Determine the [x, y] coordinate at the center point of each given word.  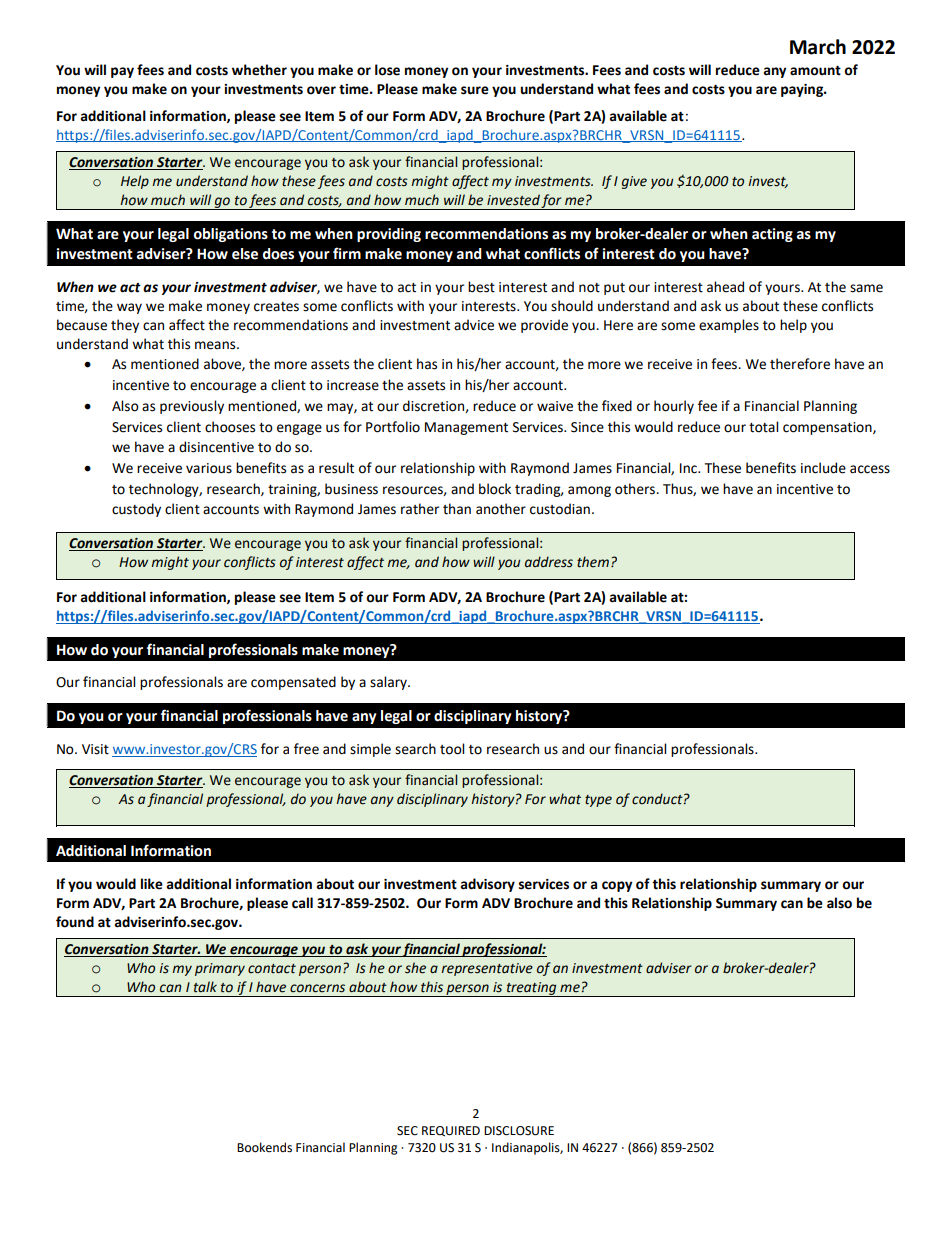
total [763, 427]
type [598, 801]
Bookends [264, 1147]
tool [452, 749]
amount [815, 71]
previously [192, 407]
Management [466, 428]
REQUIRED [451, 1131]
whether [259, 70]
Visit [95, 749]
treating [532, 989]
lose [387, 70]
